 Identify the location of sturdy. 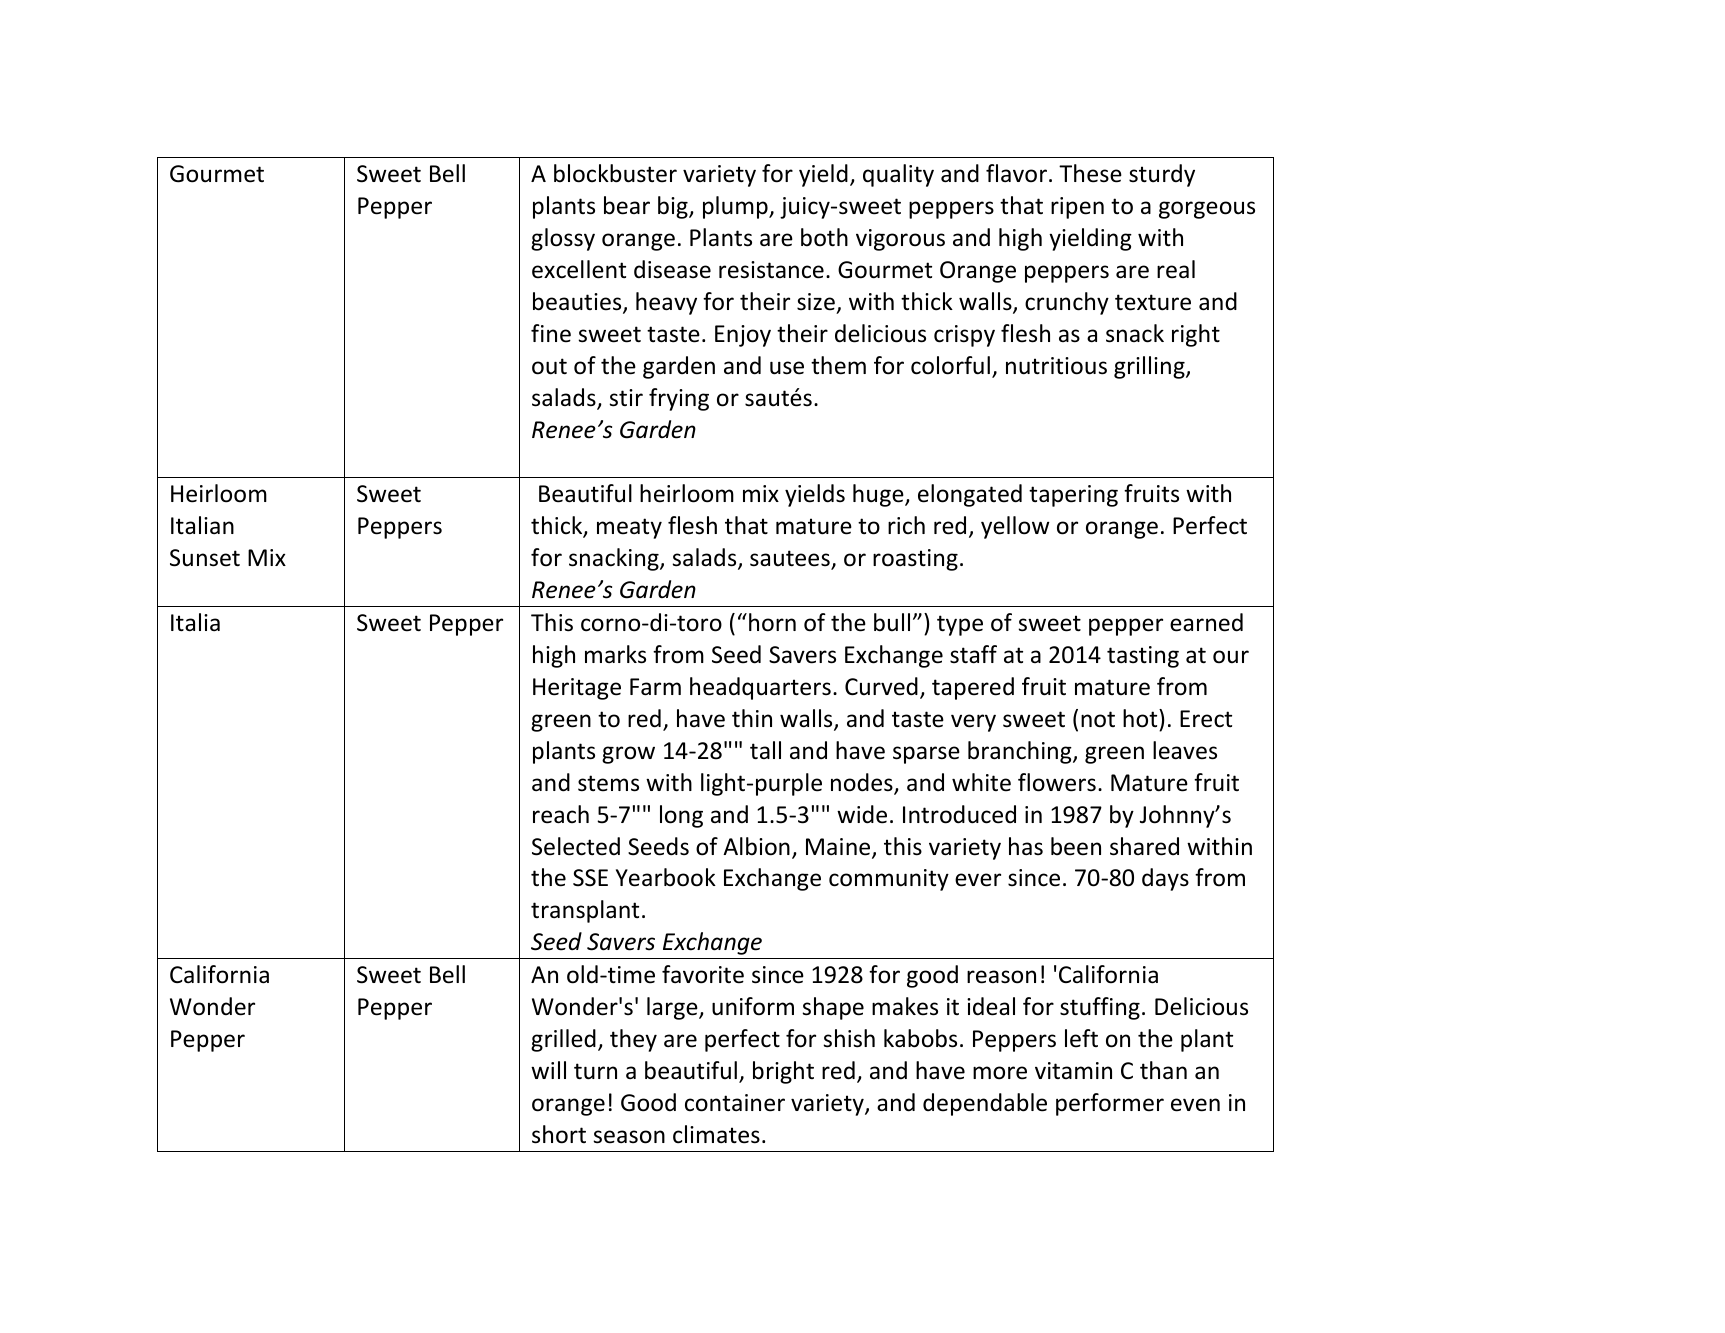
(1162, 175).
